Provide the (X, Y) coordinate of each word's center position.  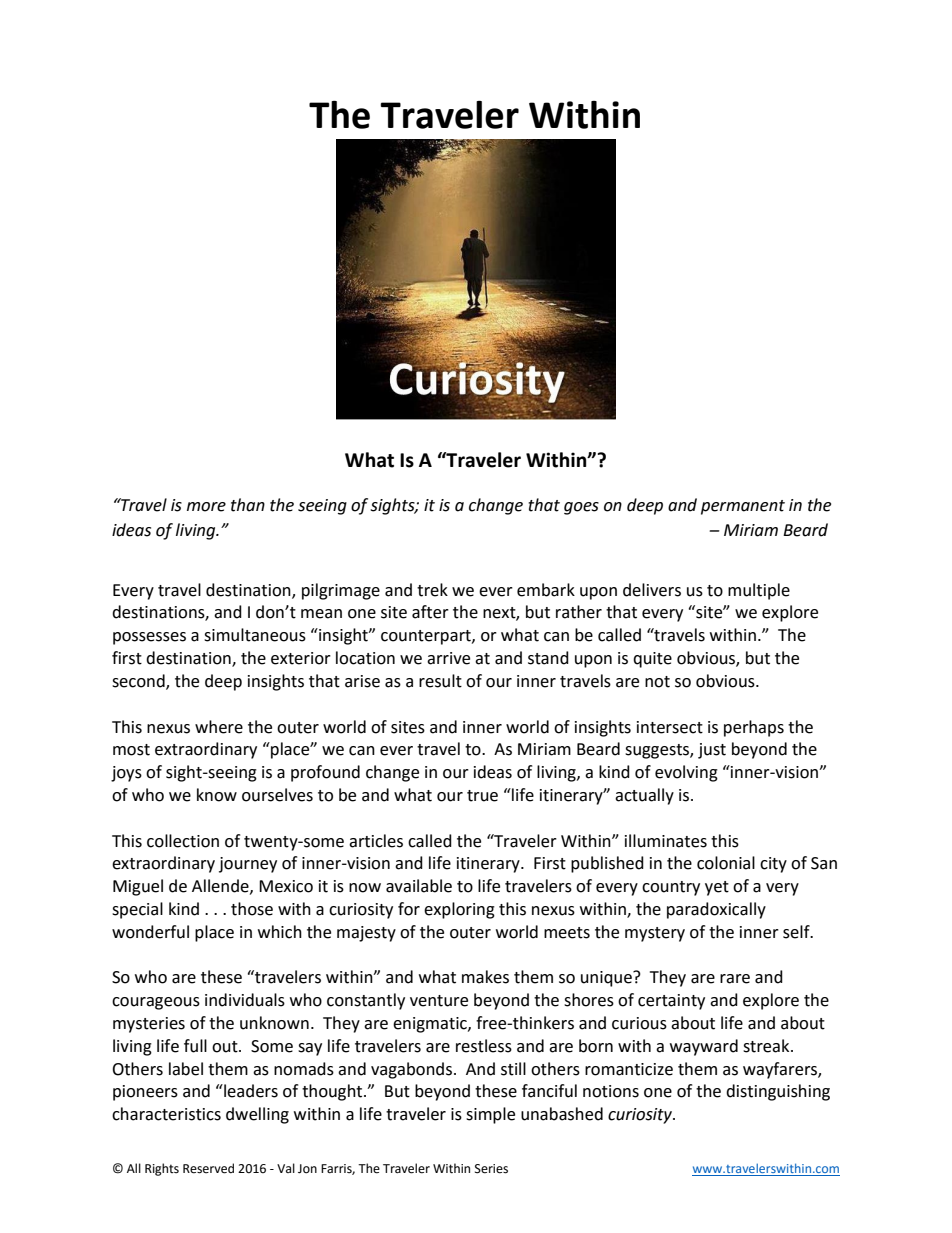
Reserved (208, 1168)
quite (652, 660)
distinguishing (778, 1092)
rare (735, 979)
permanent (743, 507)
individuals (245, 1000)
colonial (726, 863)
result (440, 681)
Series (491, 1169)
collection (183, 841)
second (139, 682)
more (206, 507)
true (482, 796)
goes (581, 508)
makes (485, 977)
